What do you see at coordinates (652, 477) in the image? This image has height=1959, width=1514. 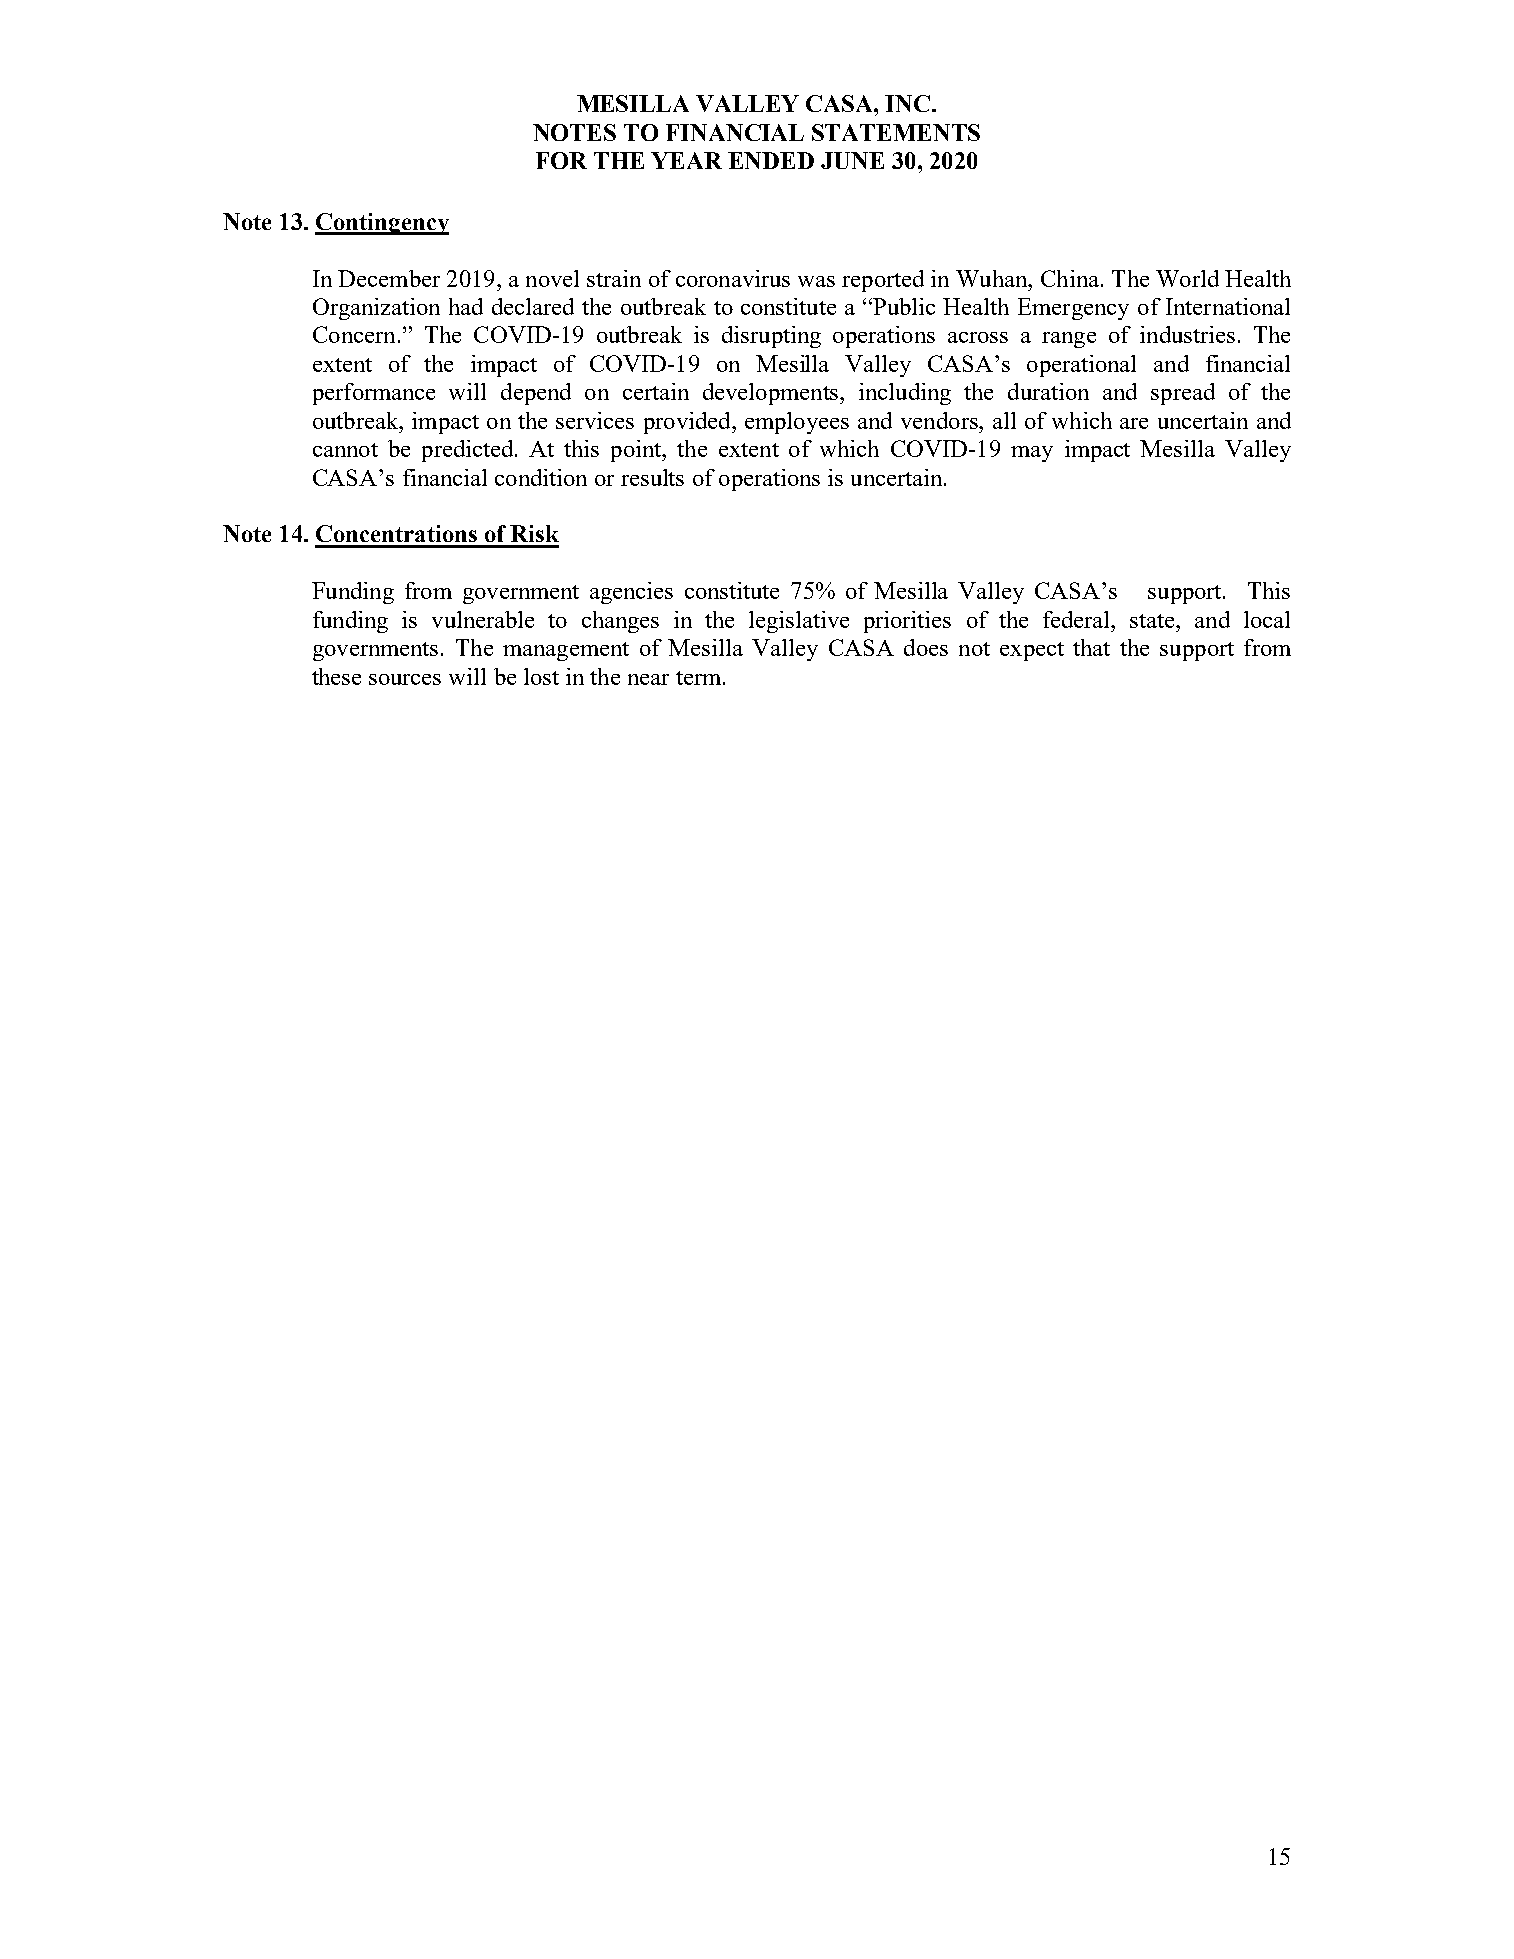 I see `results` at bounding box center [652, 477].
